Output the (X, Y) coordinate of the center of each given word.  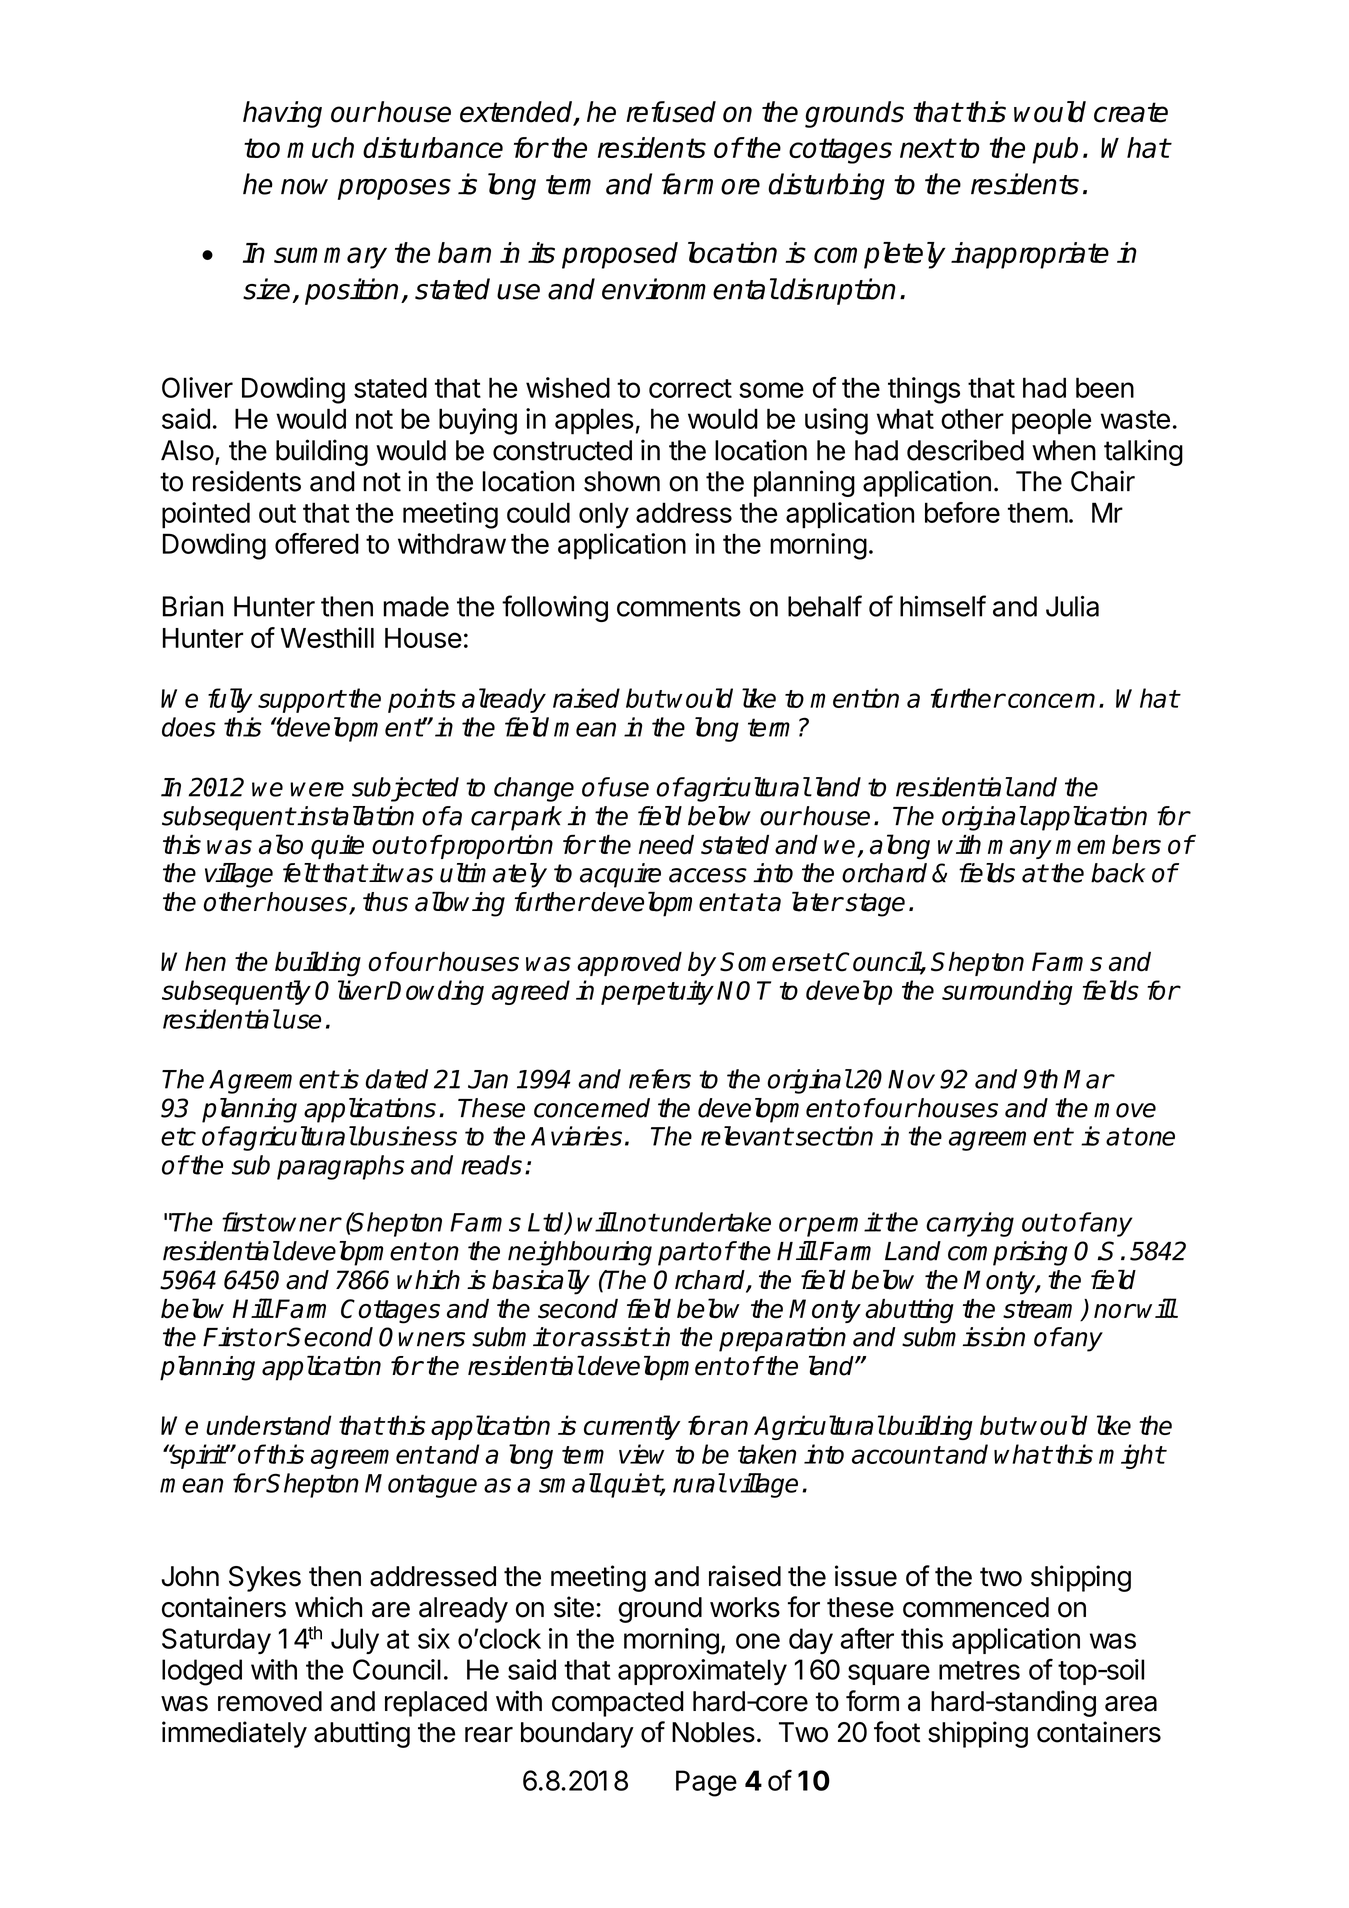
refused (671, 112)
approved (629, 964)
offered (317, 543)
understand (269, 1425)
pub (1055, 150)
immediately (234, 1734)
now (304, 187)
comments (679, 607)
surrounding (1007, 992)
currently (632, 1427)
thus (385, 902)
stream (1042, 1310)
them (1038, 512)
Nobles (713, 1732)
